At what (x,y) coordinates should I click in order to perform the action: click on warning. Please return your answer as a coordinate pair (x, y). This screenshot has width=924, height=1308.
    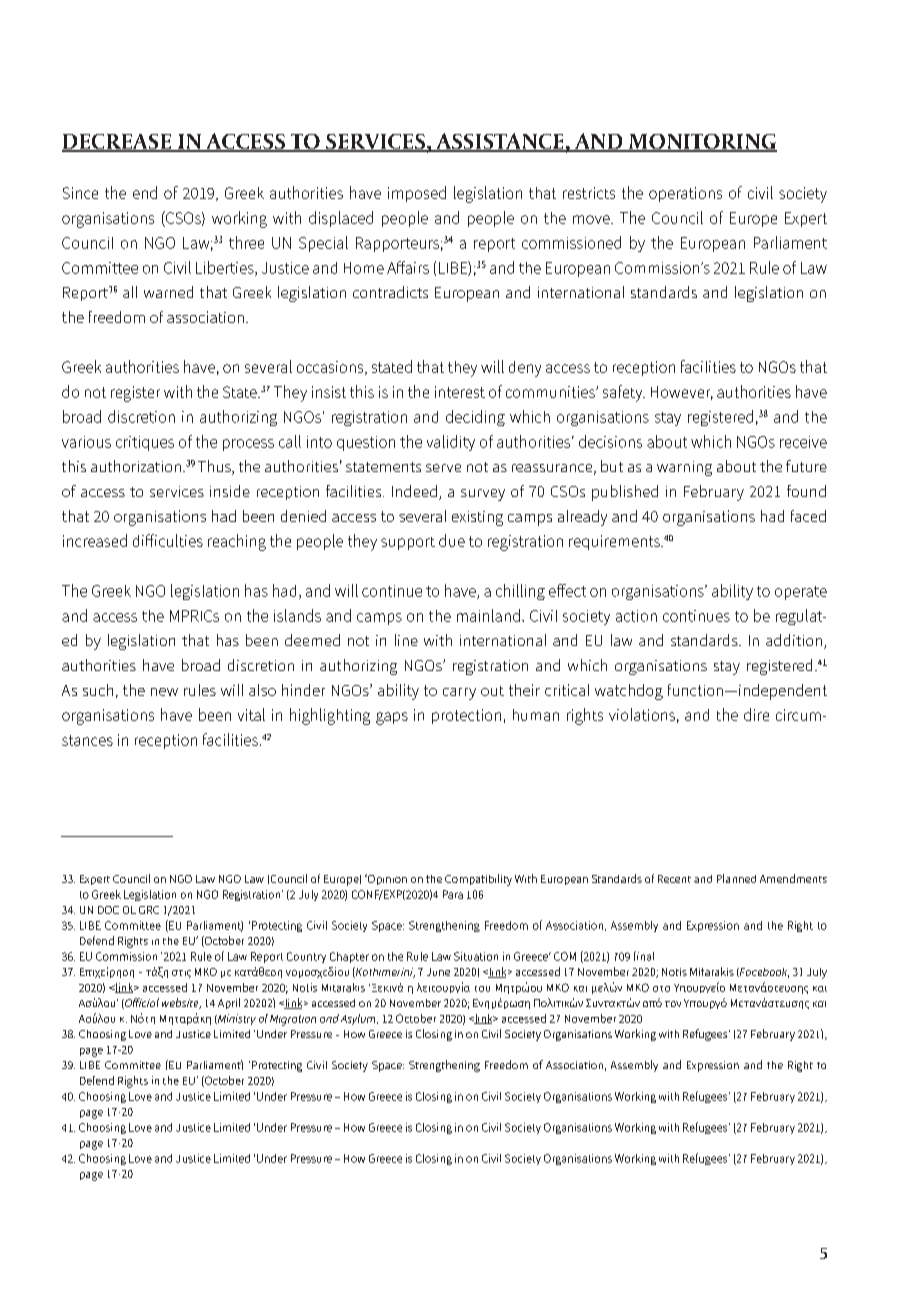
    Looking at the image, I should click on (684, 468).
